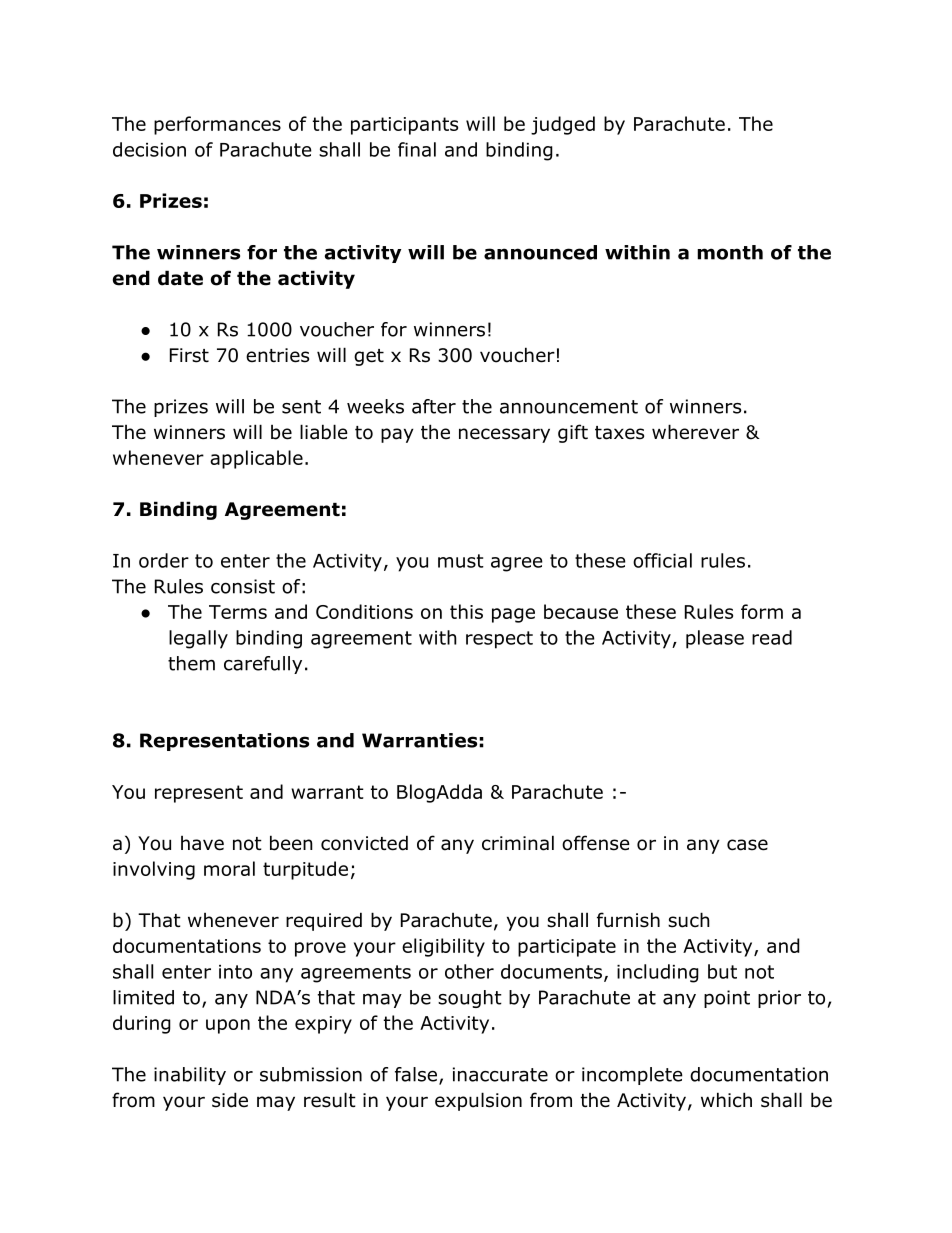 This image has height=1233, width=952. Describe the element at coordinates (190, 1076) in the image. I see `inability` at that location.
